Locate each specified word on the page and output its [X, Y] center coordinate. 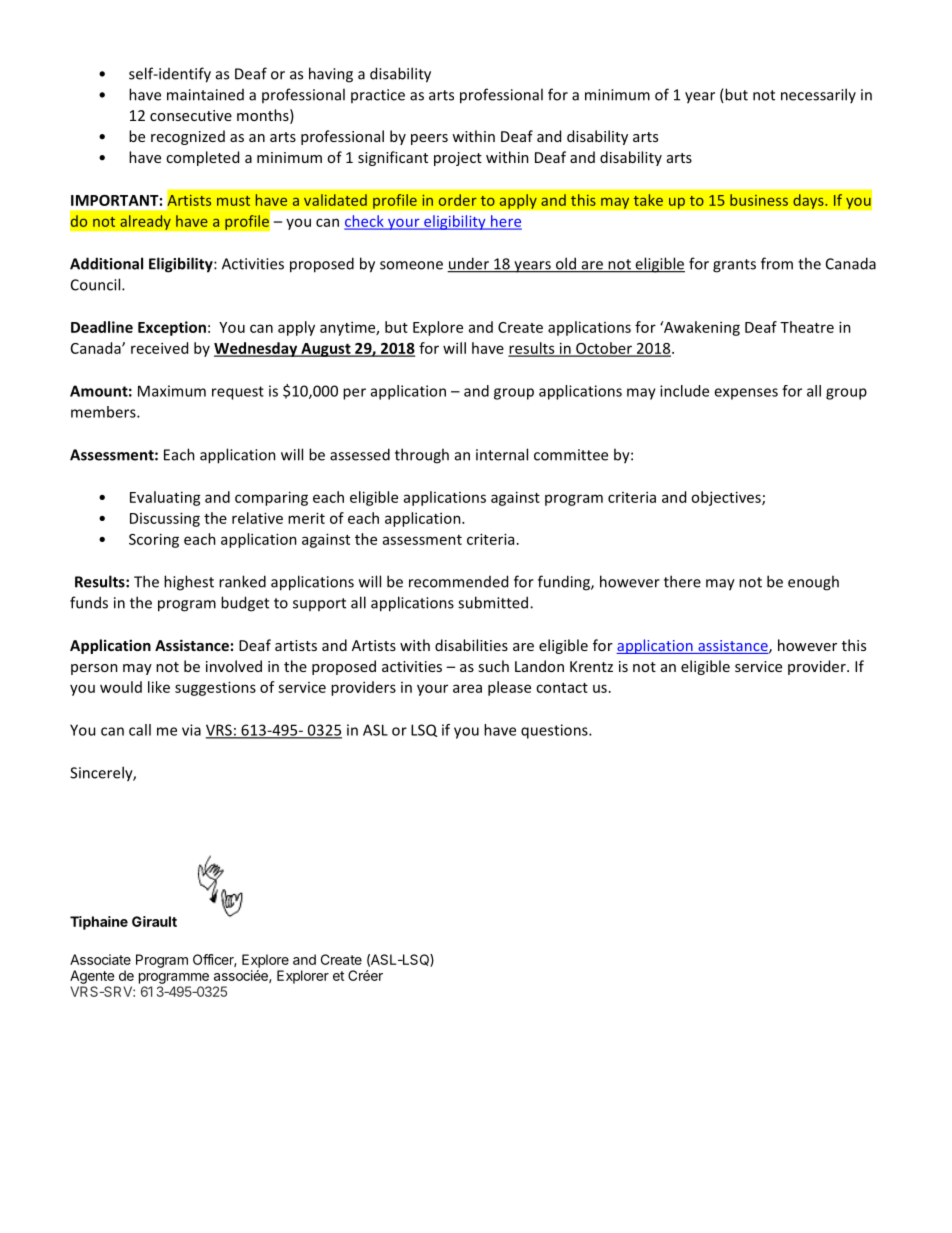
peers [429, 139]
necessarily [818, 95]
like [159, 687]
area [467, 688]
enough [813, 583]
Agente [92, 977]
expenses [746, 394]
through [422, 456]
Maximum [172, 391]
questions [555, 731]
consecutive [191, 115]
